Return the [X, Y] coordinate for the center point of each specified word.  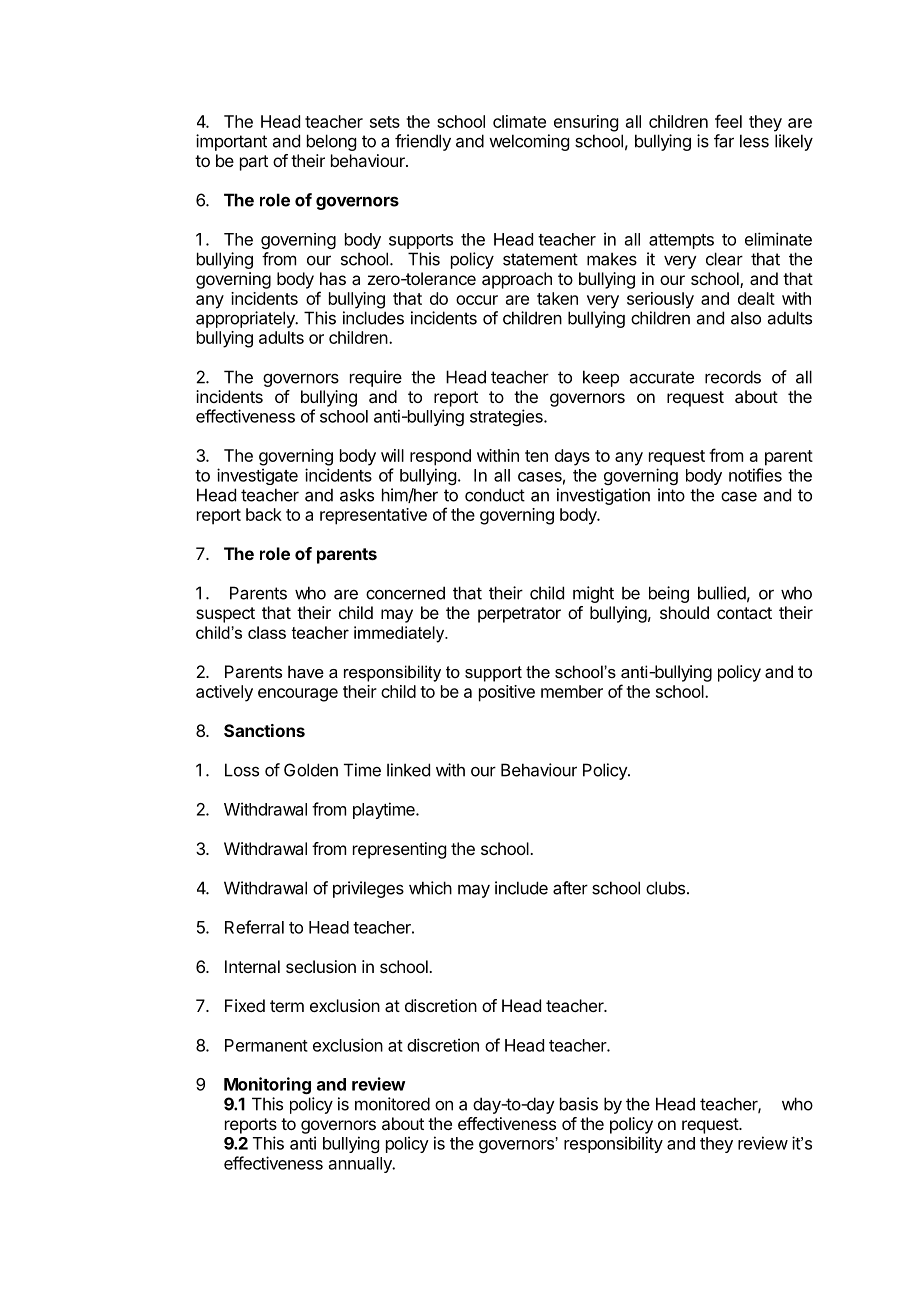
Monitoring [267, 1085]
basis [579, 1104]
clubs [665, 888]
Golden [311, 770]
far [724, 141]
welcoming [529, 142]
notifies [755, 475]
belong [331, 142]
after [570, 888]
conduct [495, 495]
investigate [257, 476]
